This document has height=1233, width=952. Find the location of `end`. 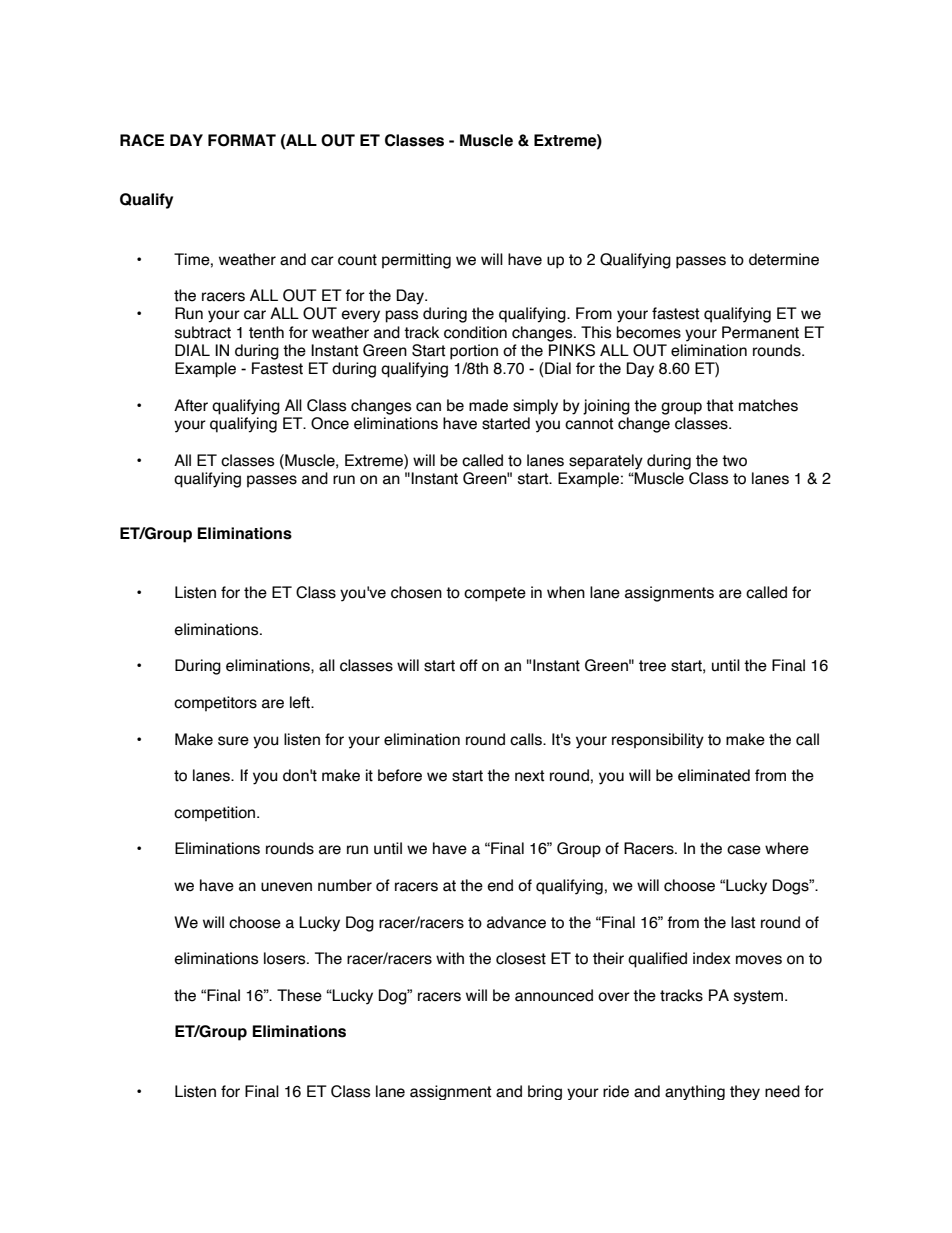

end is located at coordinates (500, 885).
